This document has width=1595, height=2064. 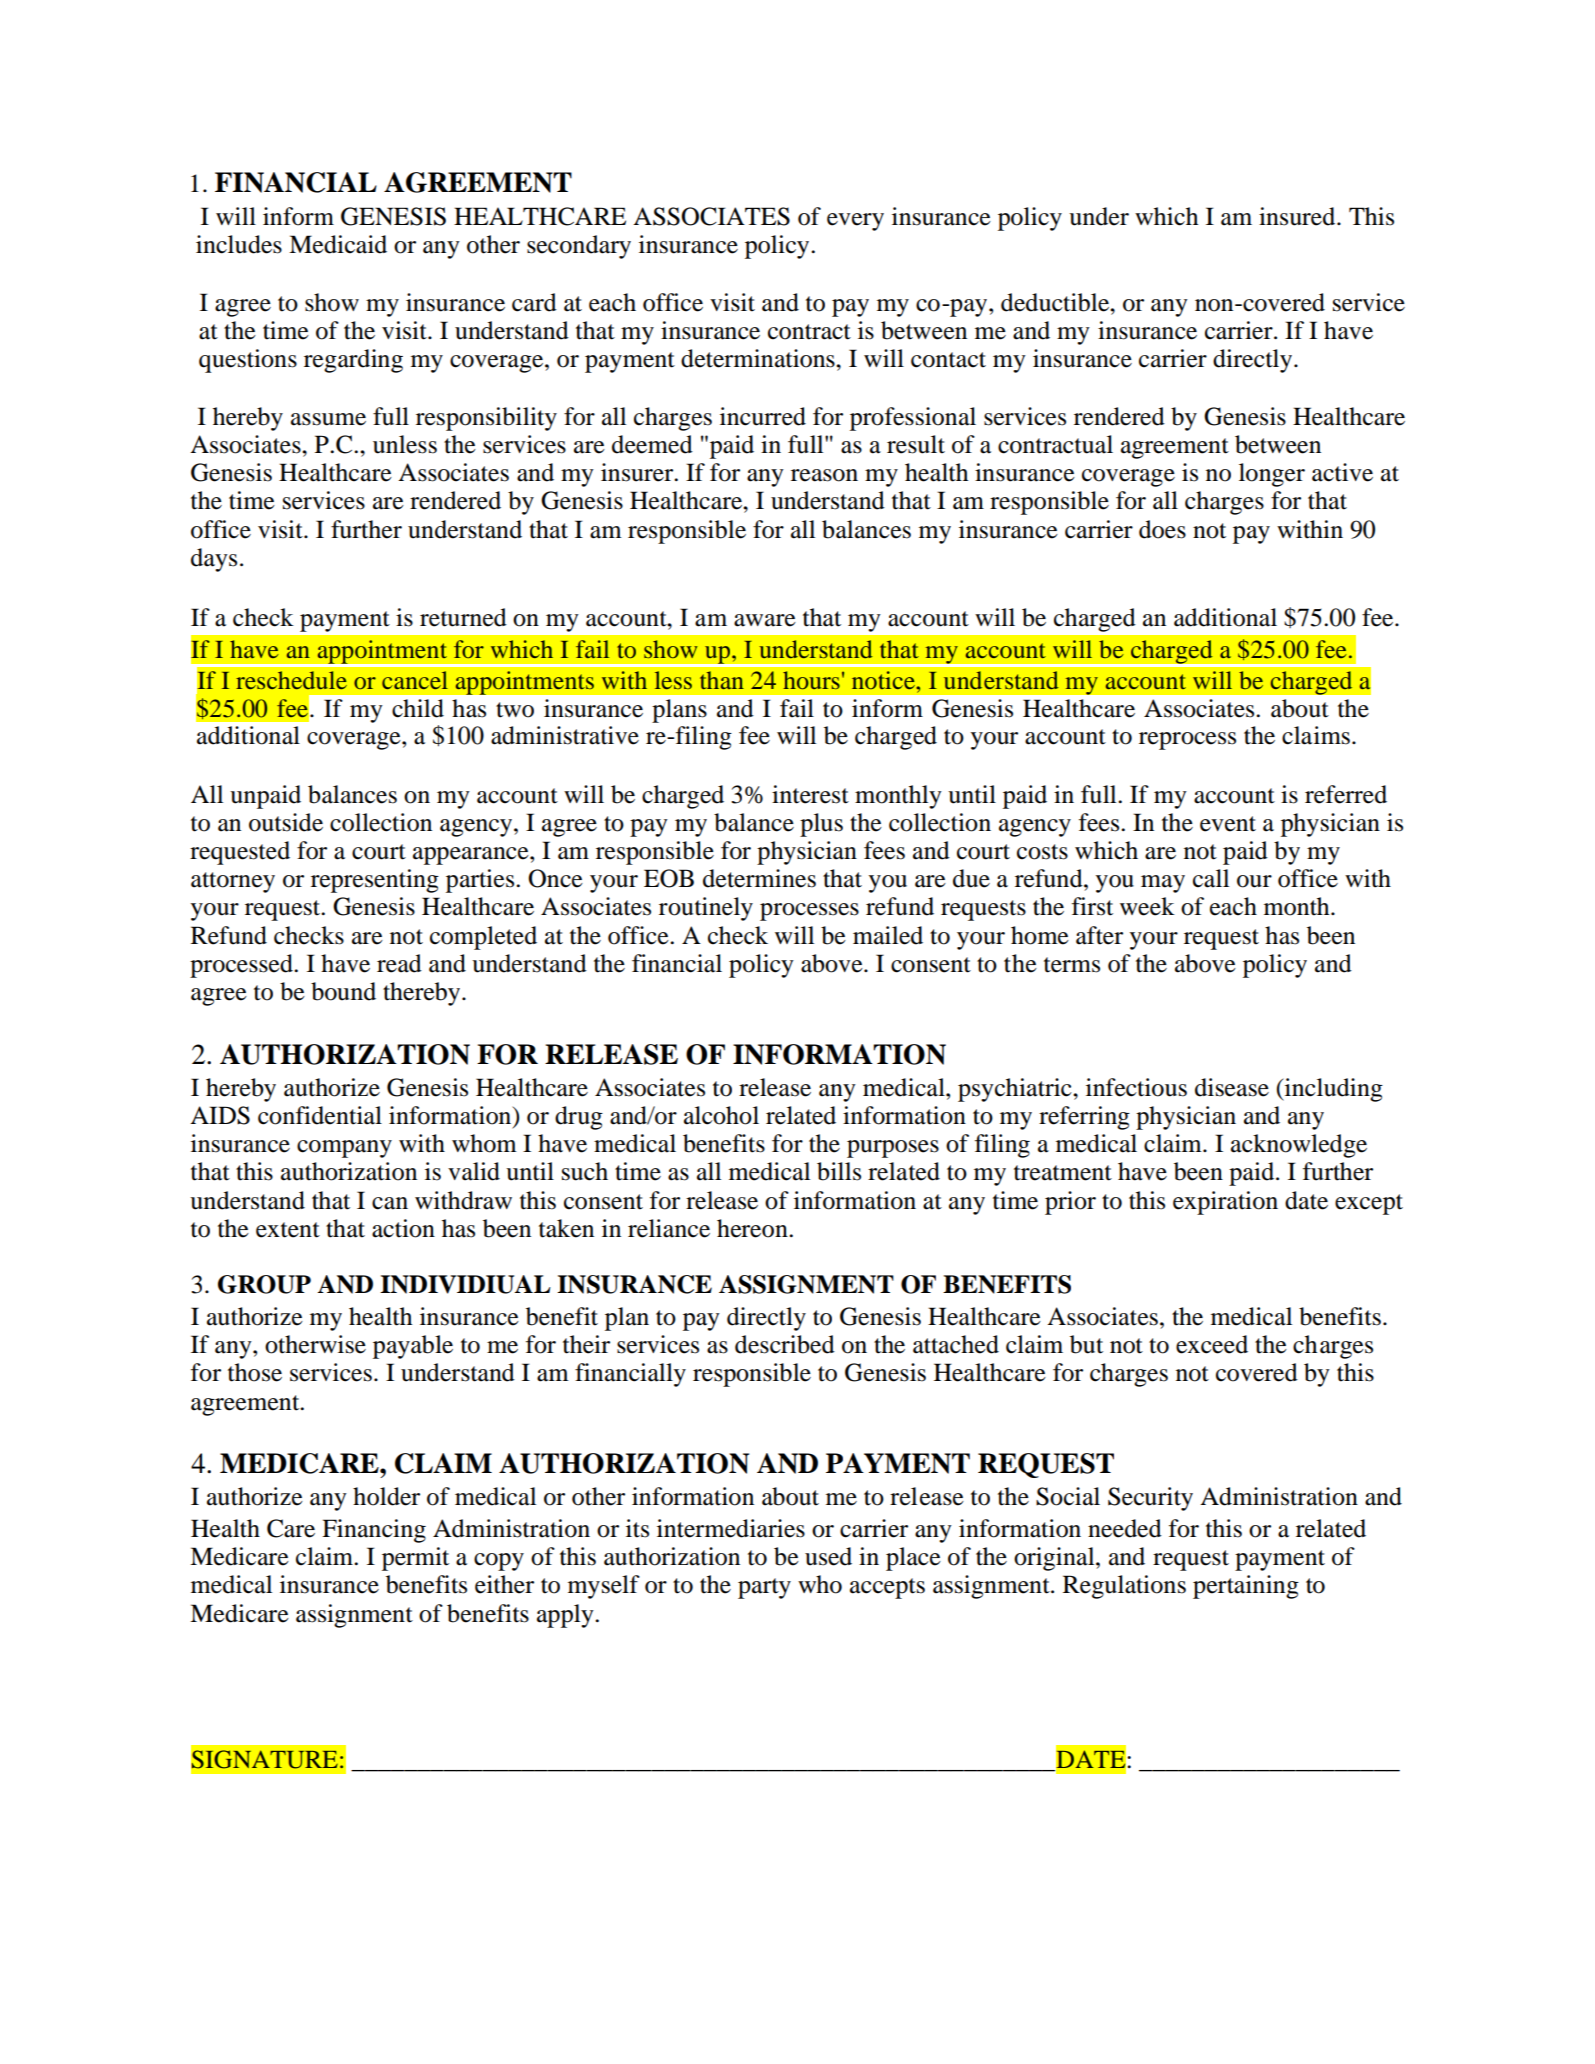 What do you see at coordinates (855, 222) in the document?
I see `every` at bounding box center [855, 222].
